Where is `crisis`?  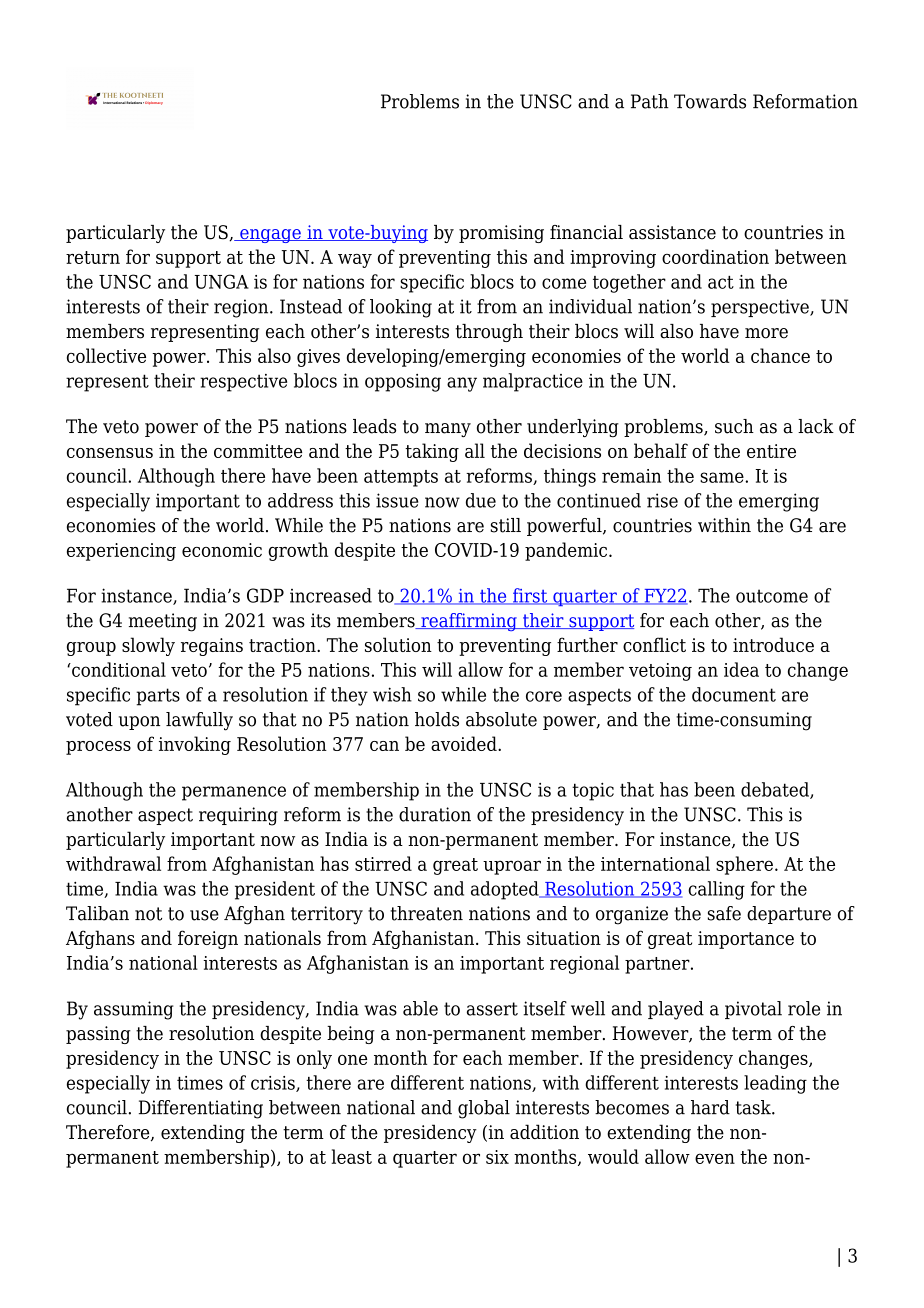 crisis is located at coordinates (274, 1084).
